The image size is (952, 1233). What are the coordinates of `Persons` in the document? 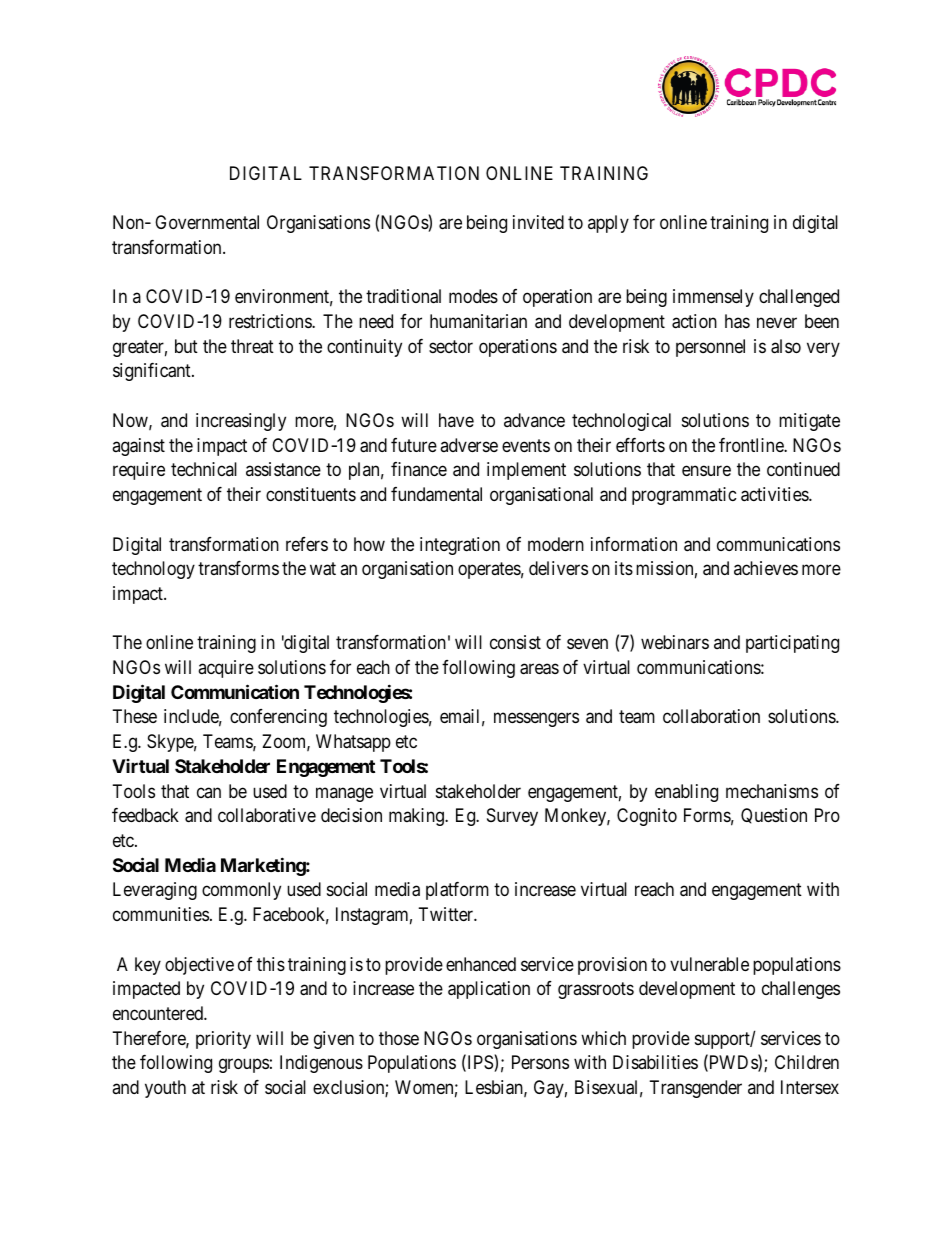 It's located at (540, 1062).
